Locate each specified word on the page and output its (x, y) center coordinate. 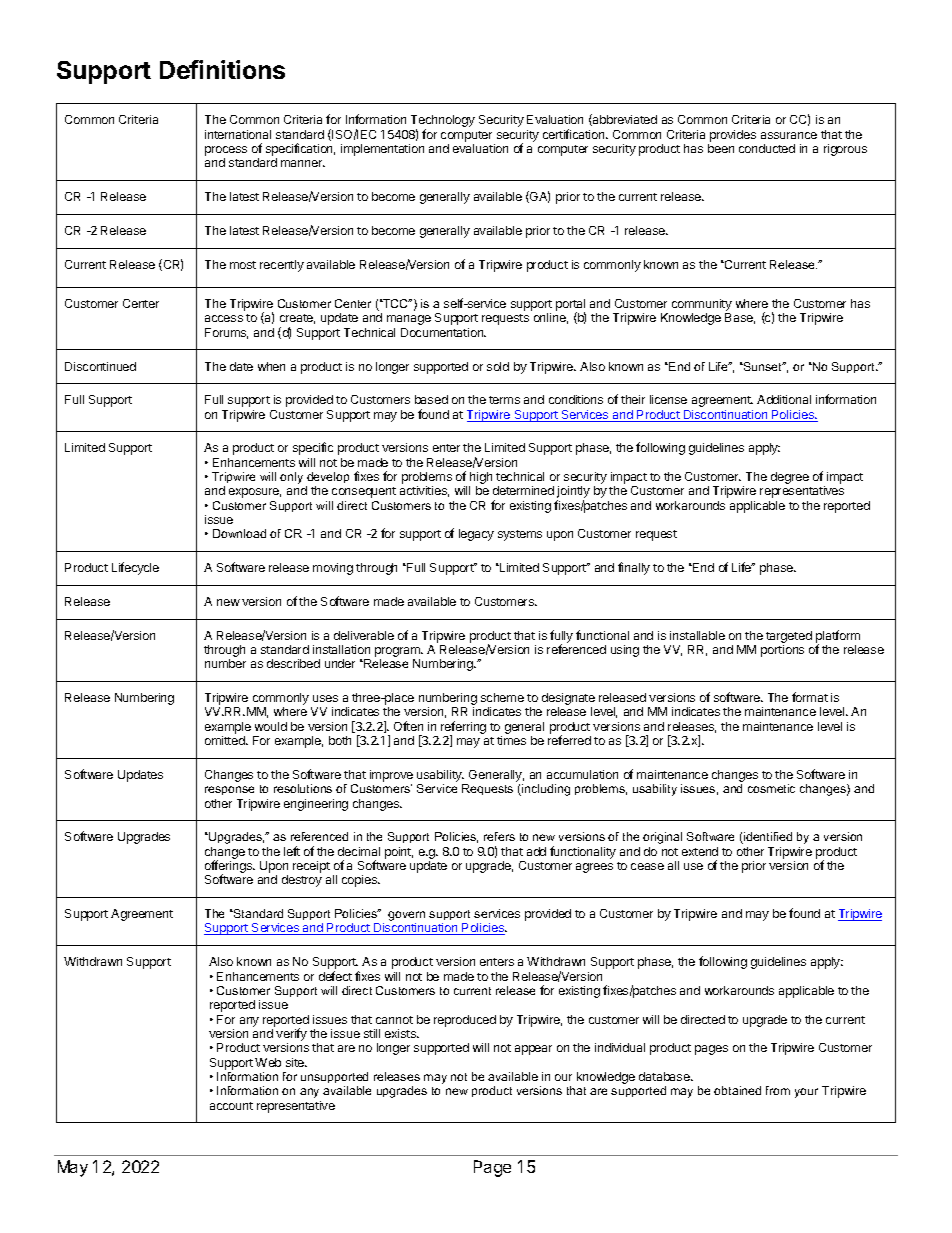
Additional (784, 399)
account (231, 1106)
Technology (443, 122)
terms (504, 400)
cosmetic (771, 788)
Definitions (222, 69)
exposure (255, 493)
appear (533, 1050)
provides (733, 136)
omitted (226, 740)
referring (463, 729)
